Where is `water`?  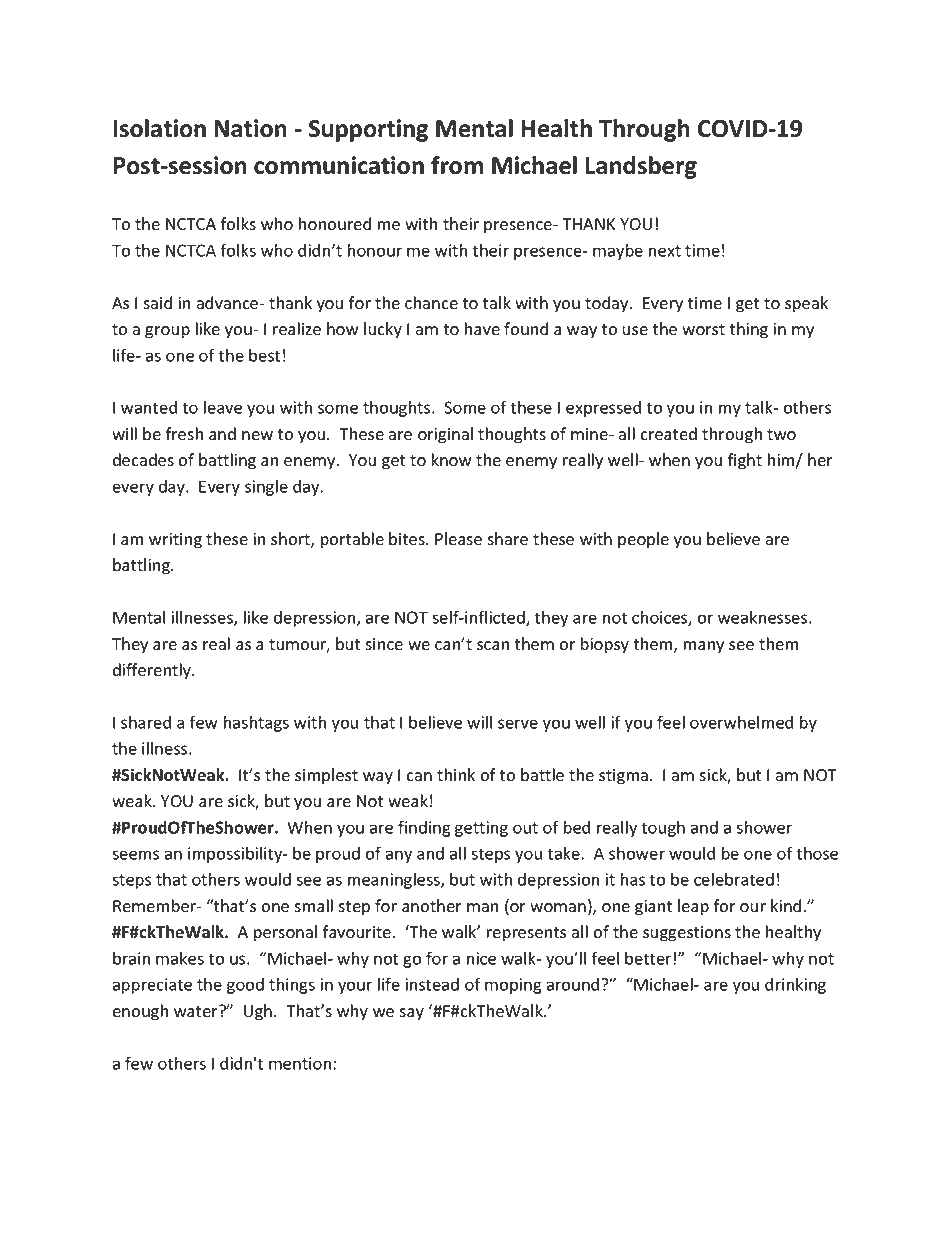 water is located at coordinates (197, 1011).
